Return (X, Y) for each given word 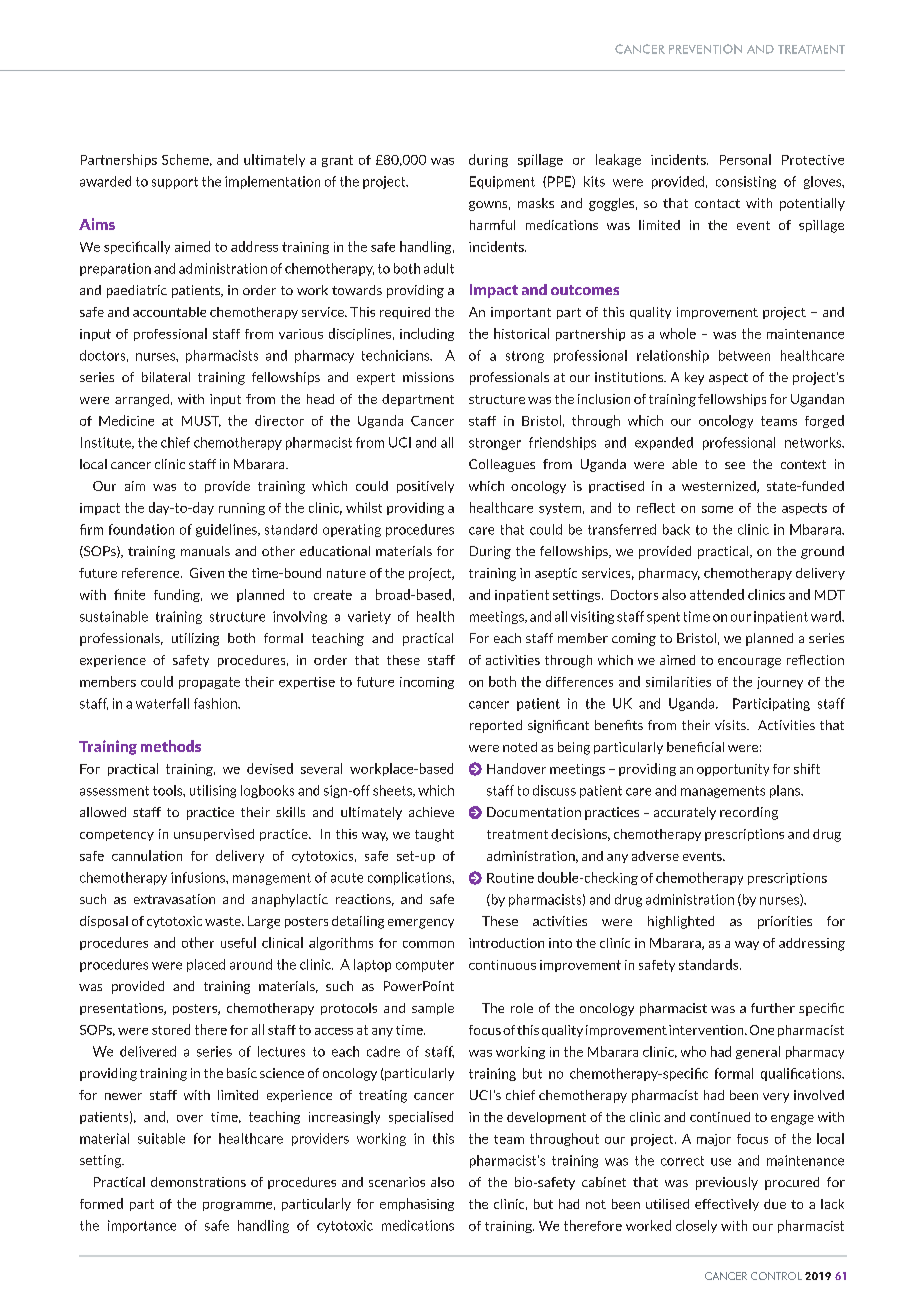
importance (142, 1226)
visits (731, 725)
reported (496, 726)
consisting (746, 182)
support (175, 183)
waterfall (162, 703)
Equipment (502, 182)
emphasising (417, 1204)
